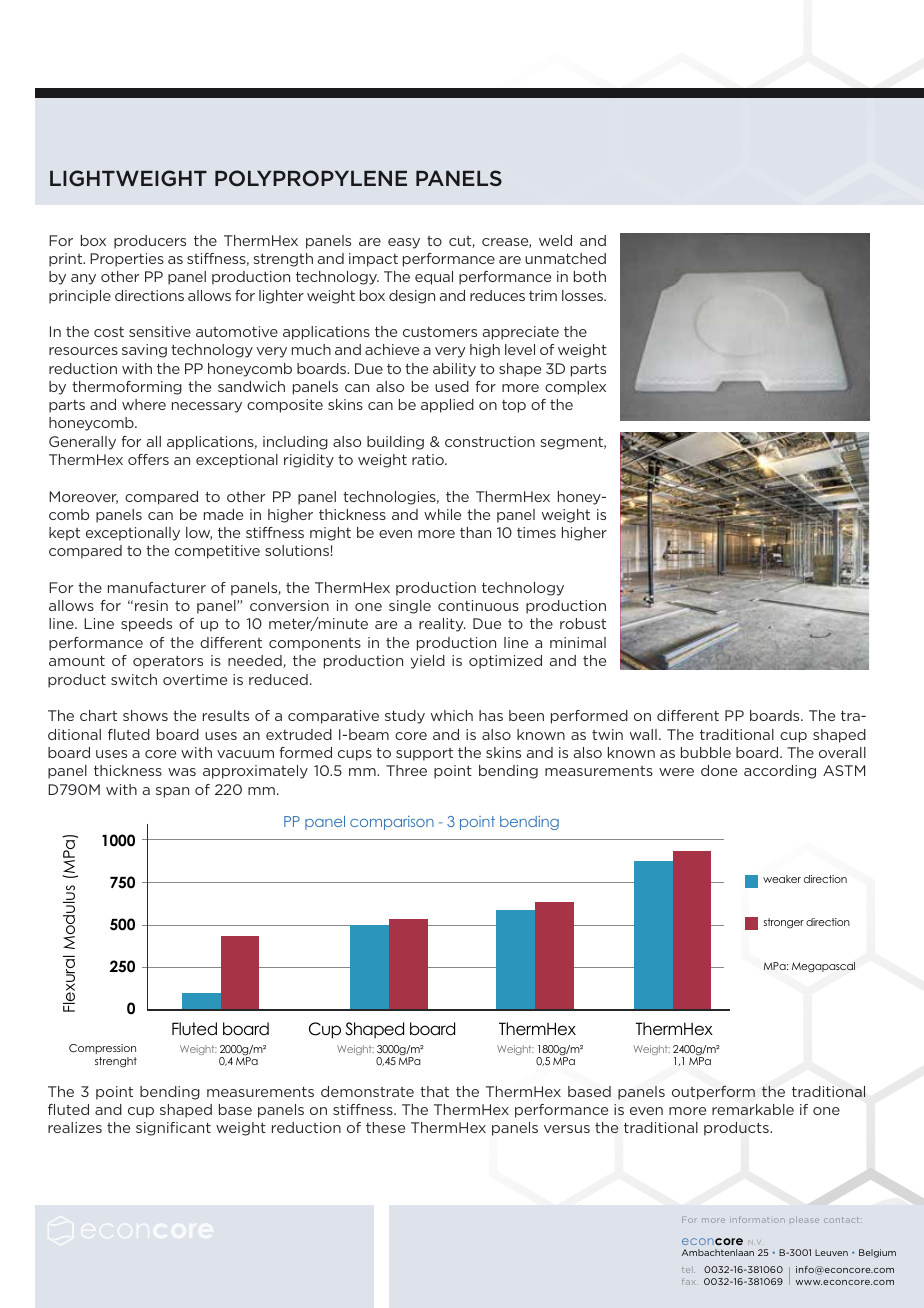  Describe the element at coordinates (475, 532) in the screenshot. I see `than` at that location.
